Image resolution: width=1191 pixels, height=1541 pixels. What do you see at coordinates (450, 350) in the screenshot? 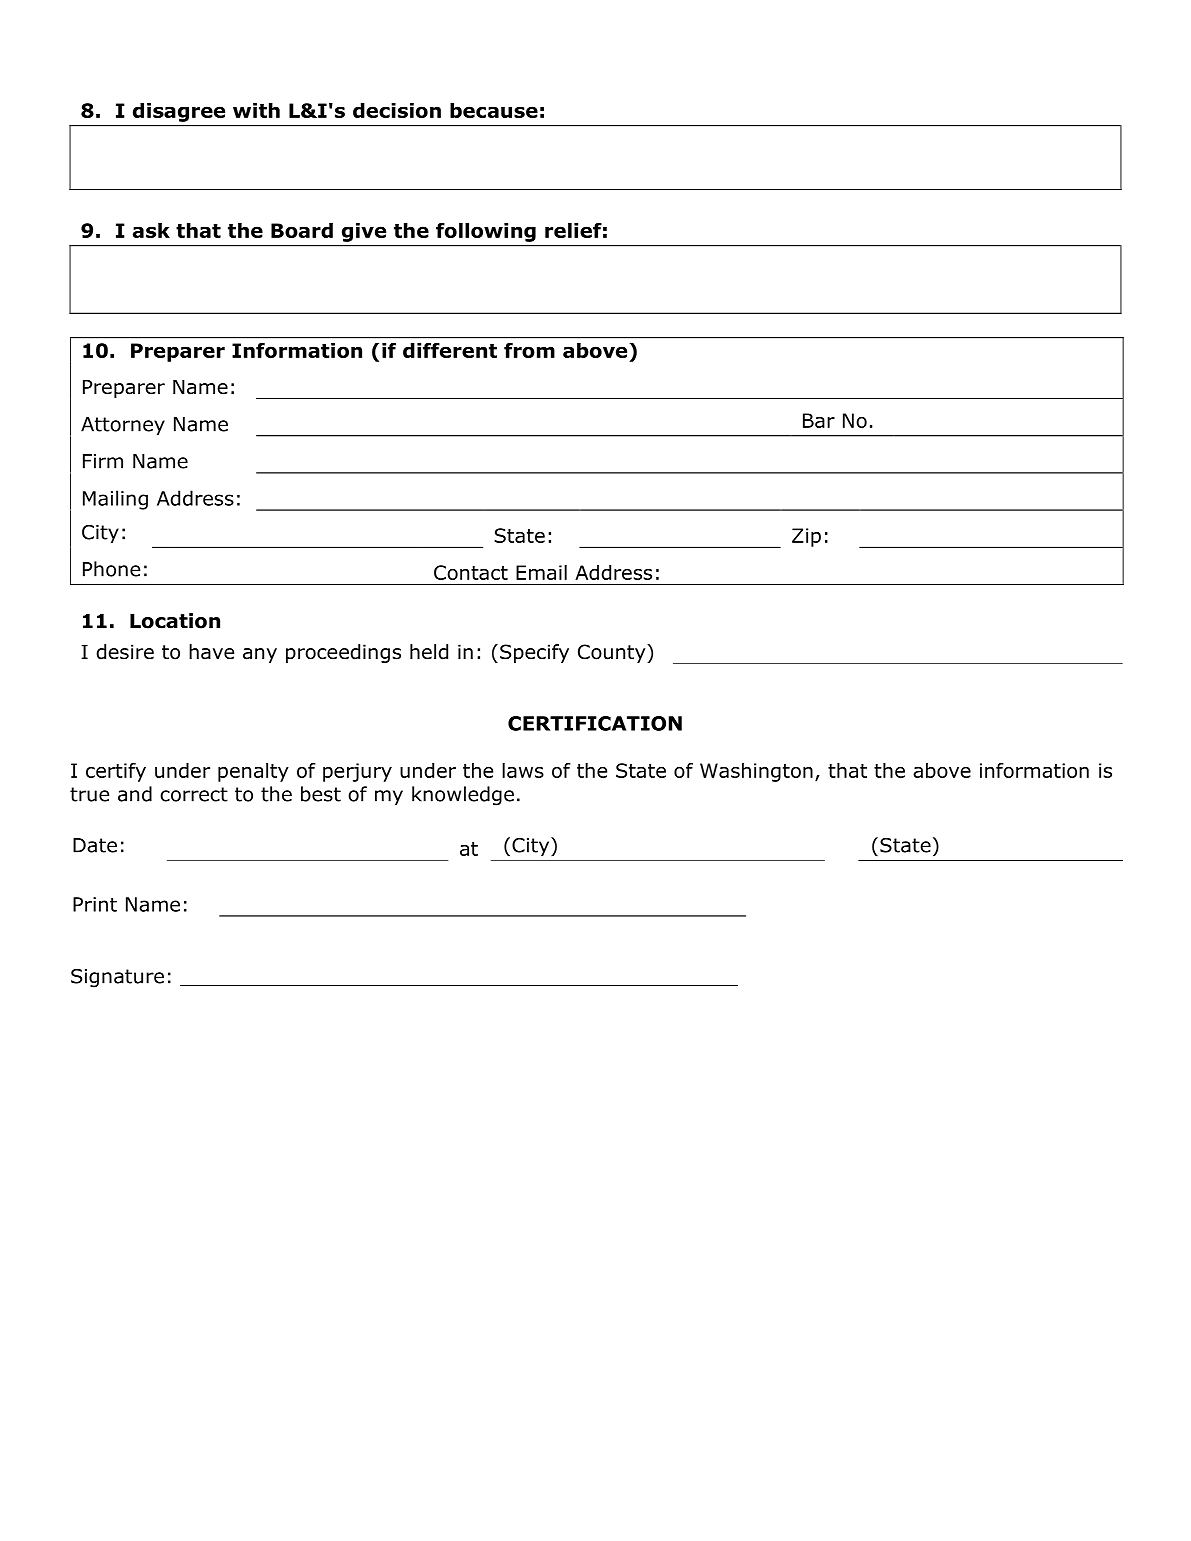
I see `different` at bounding box center [450, 350].
